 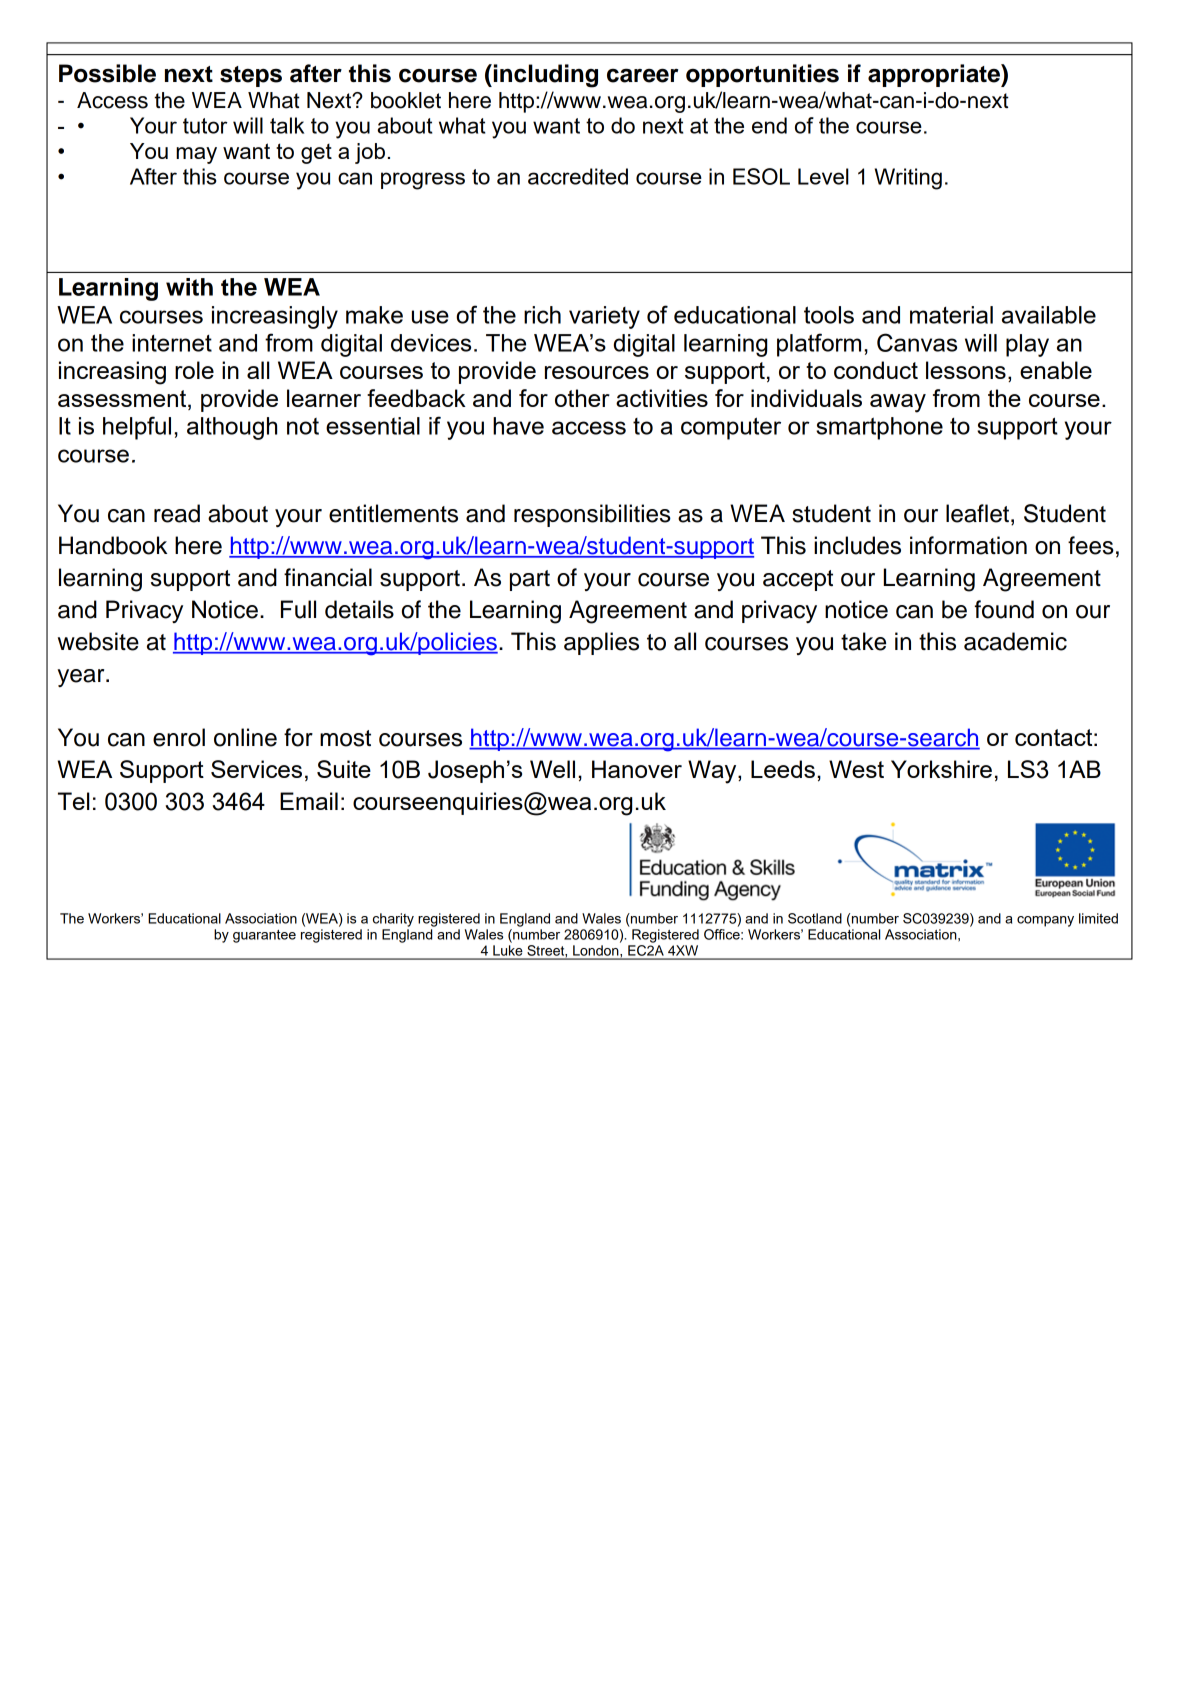 What do you see at coordinates (205, 126) in the document?
I see `tutor` at bounding box center [205, 126].
